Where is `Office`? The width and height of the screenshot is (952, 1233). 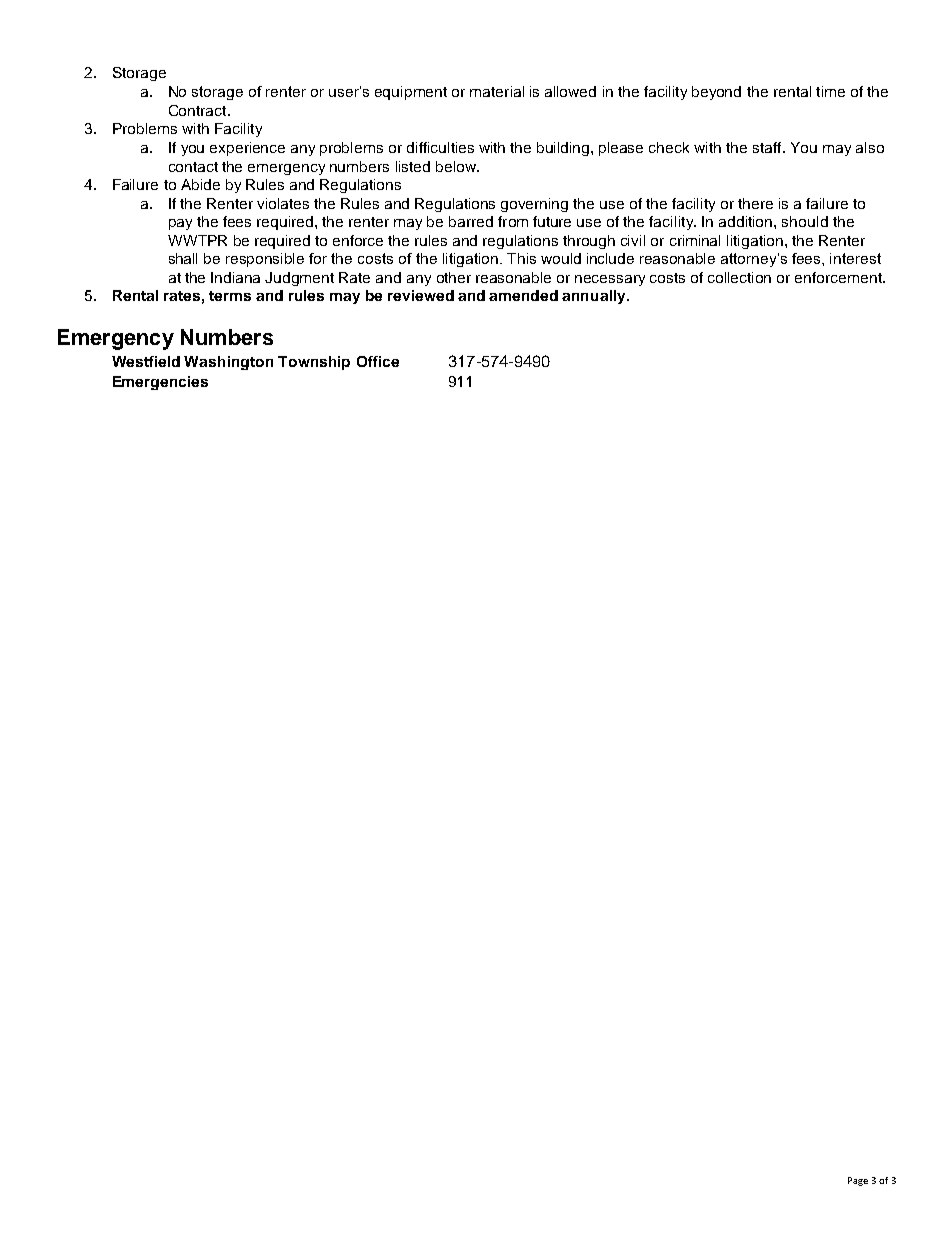
Office is located at coordinates (378, 361).
